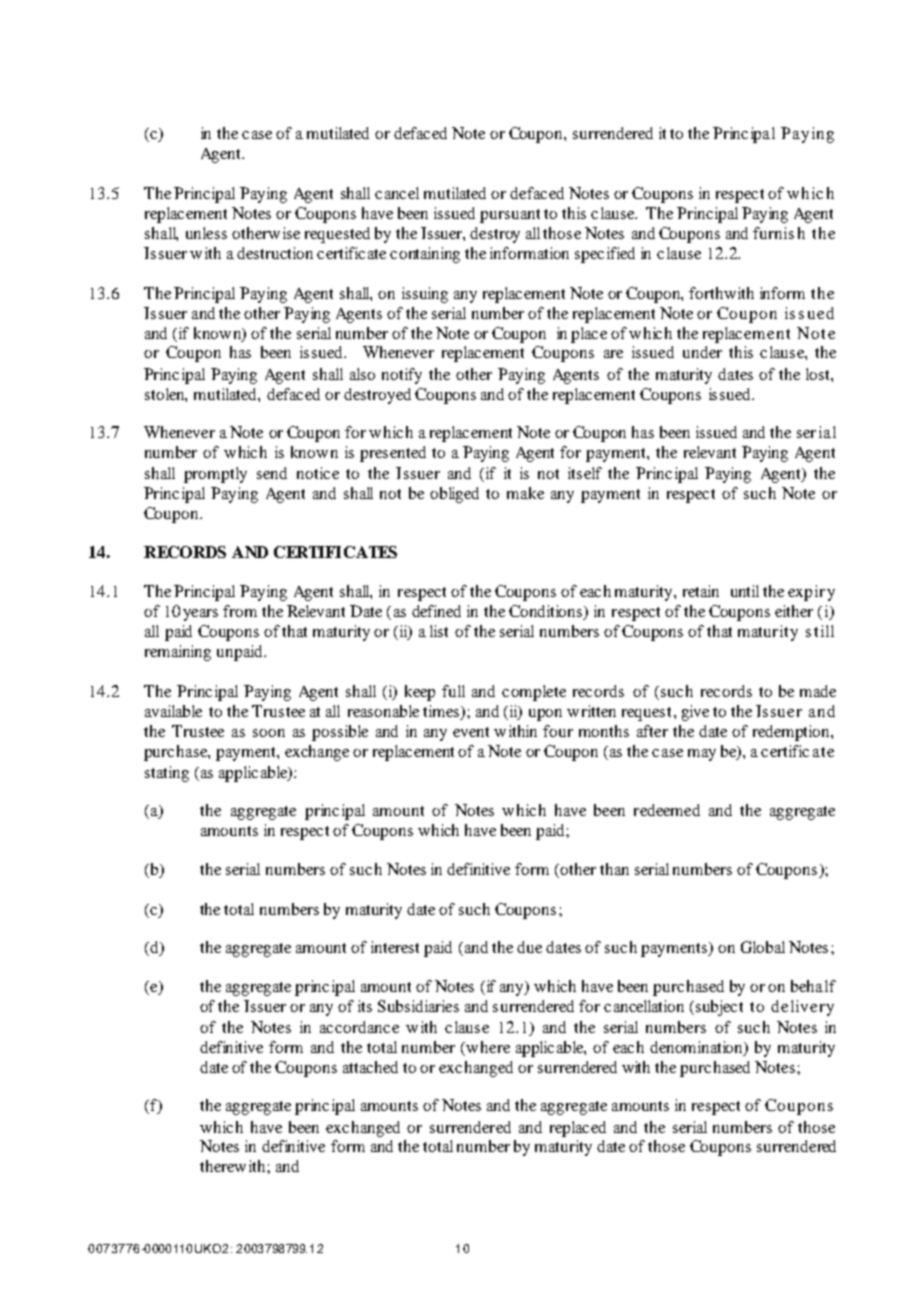 The image size is (924, 1308). Describe the element at coordinates (240, 611) in the page. I see `from` at that location.
